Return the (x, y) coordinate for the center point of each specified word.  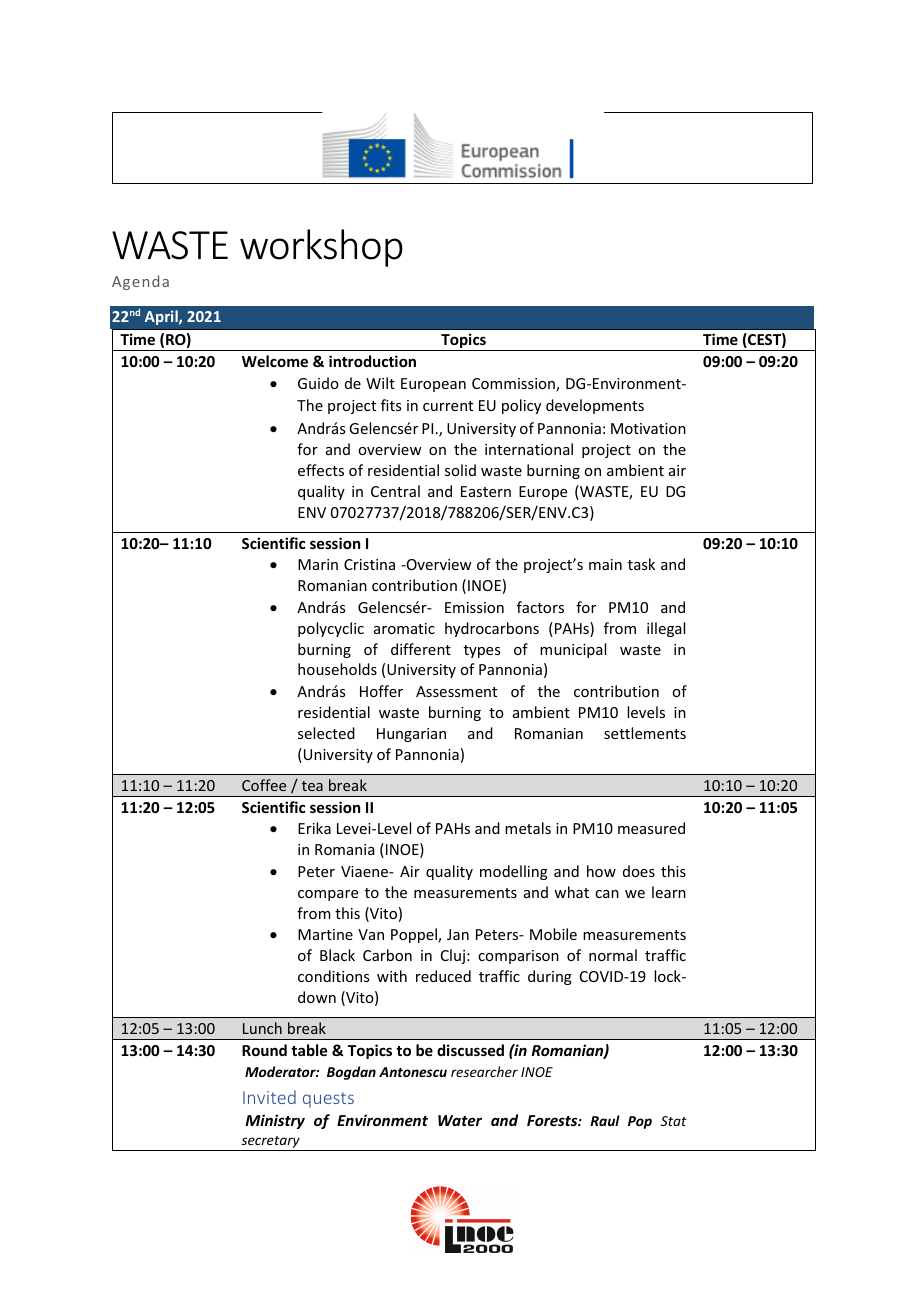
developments (595, 406)
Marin (318, 564)
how (601, 871)
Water (460, 1120)
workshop (321, 248)
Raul (605, 1120)
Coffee (264, 785)
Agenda (140, 282)
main (605, 564)
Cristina (369, 564)
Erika (314, 828)
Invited (269, 1097)
